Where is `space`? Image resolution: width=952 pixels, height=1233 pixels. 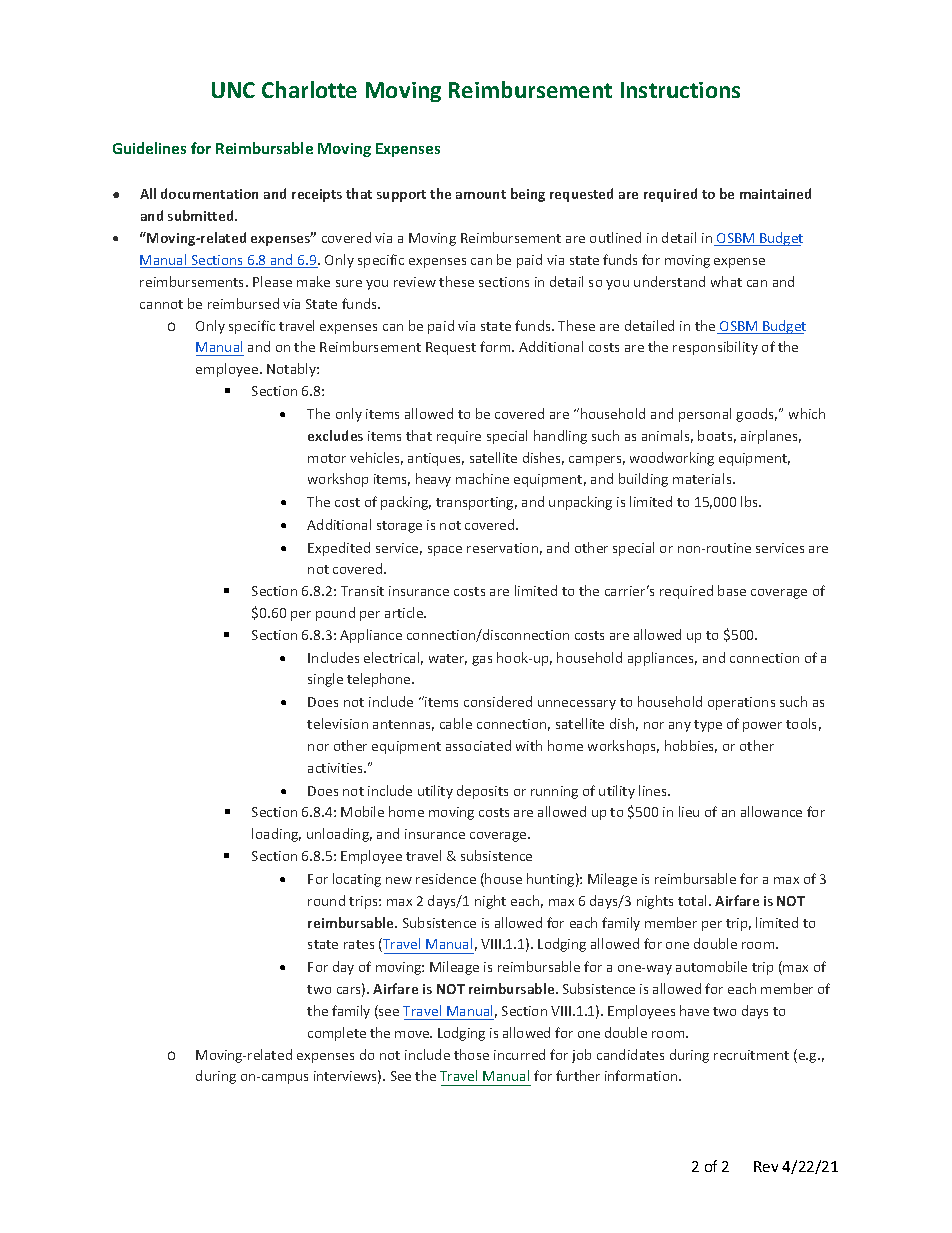
space is located at coordinates (445, 551).
